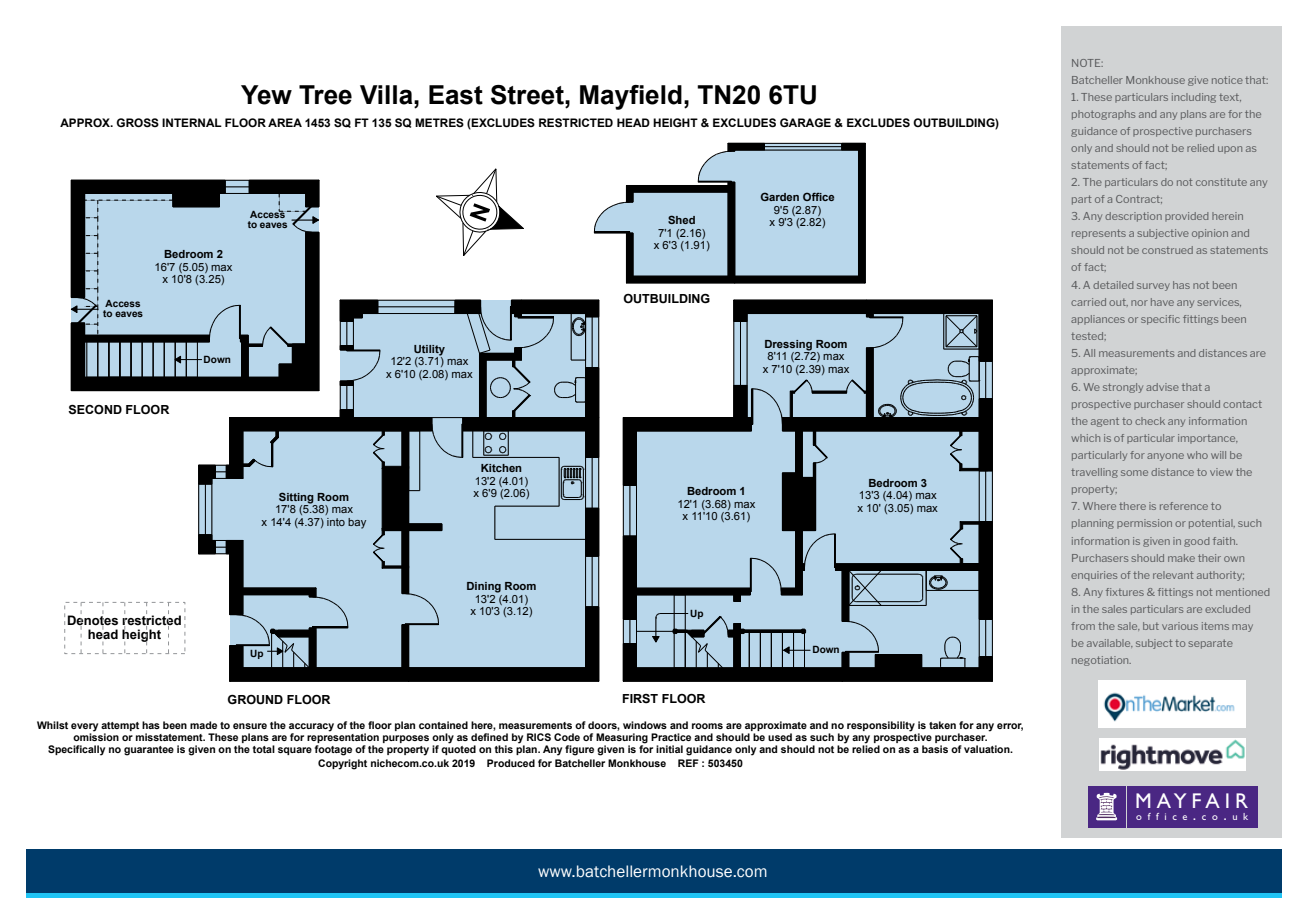 The image size is (1308, 924). Describe the element at coordinates (1103, 115) in the screenshot. I see `photographs` at that location.
